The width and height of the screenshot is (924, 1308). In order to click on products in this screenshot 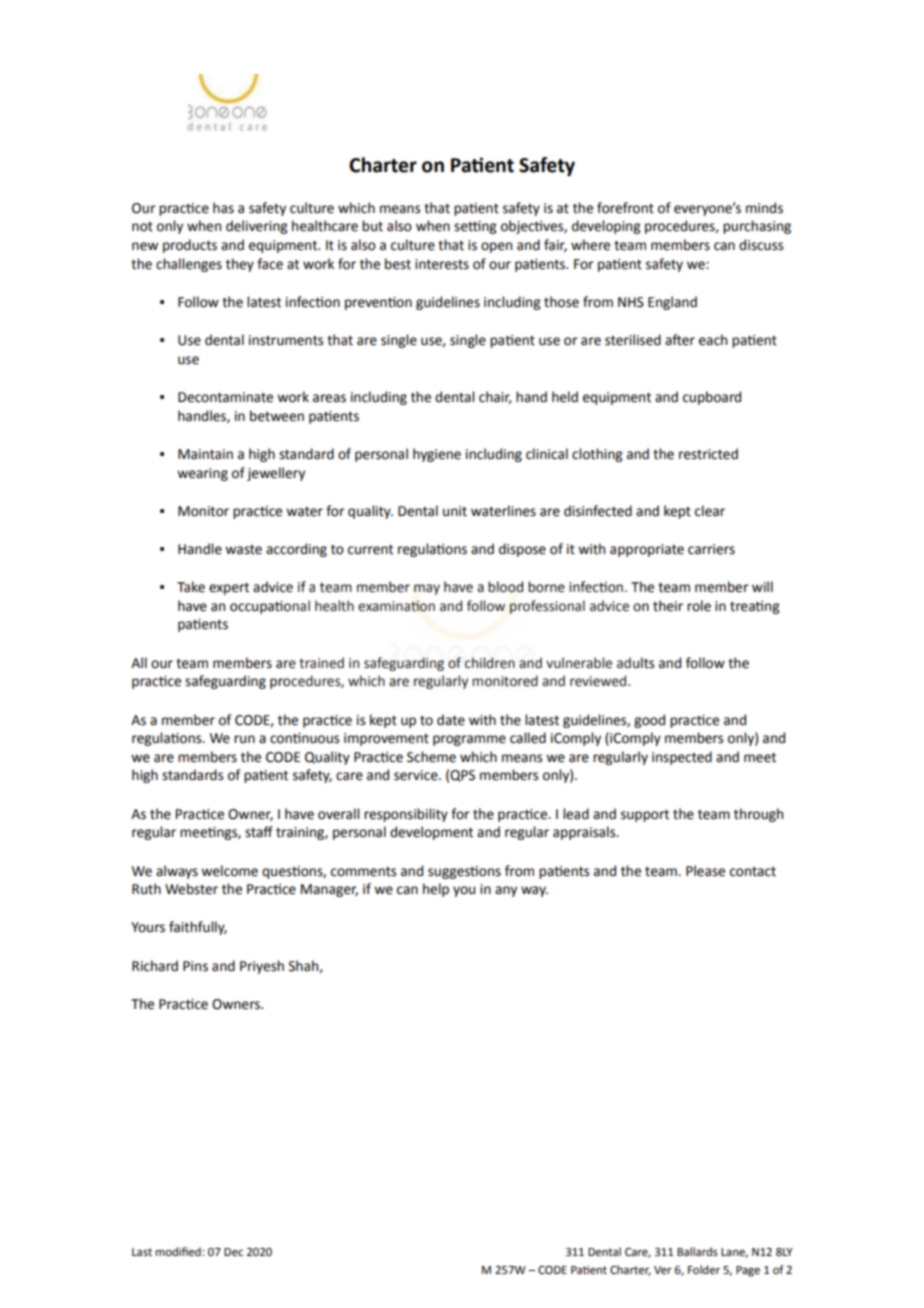, I will do `click(190, 246)`.
